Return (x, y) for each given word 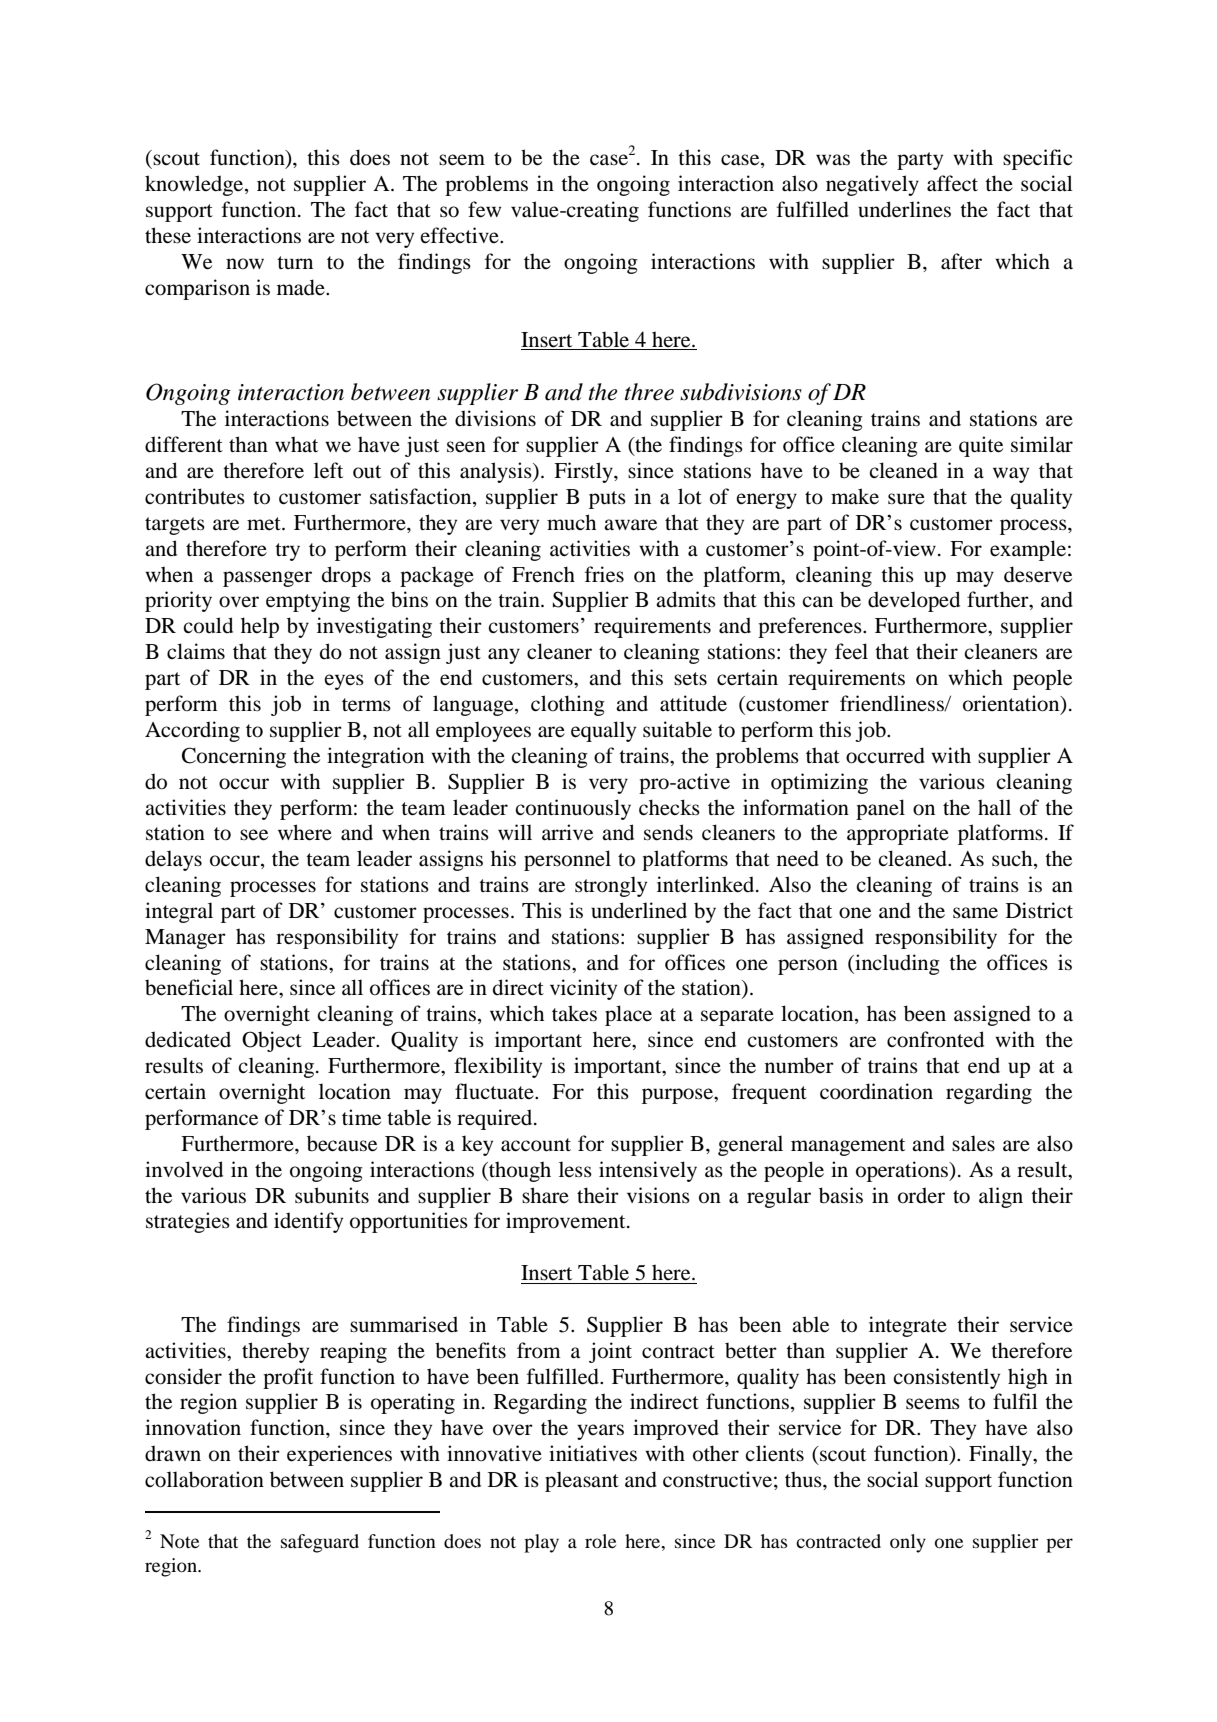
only (908, 1543)
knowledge (195, 185)
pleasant (582, 1481)
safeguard (320, 1543)
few (484, 209)
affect (952, 183)
